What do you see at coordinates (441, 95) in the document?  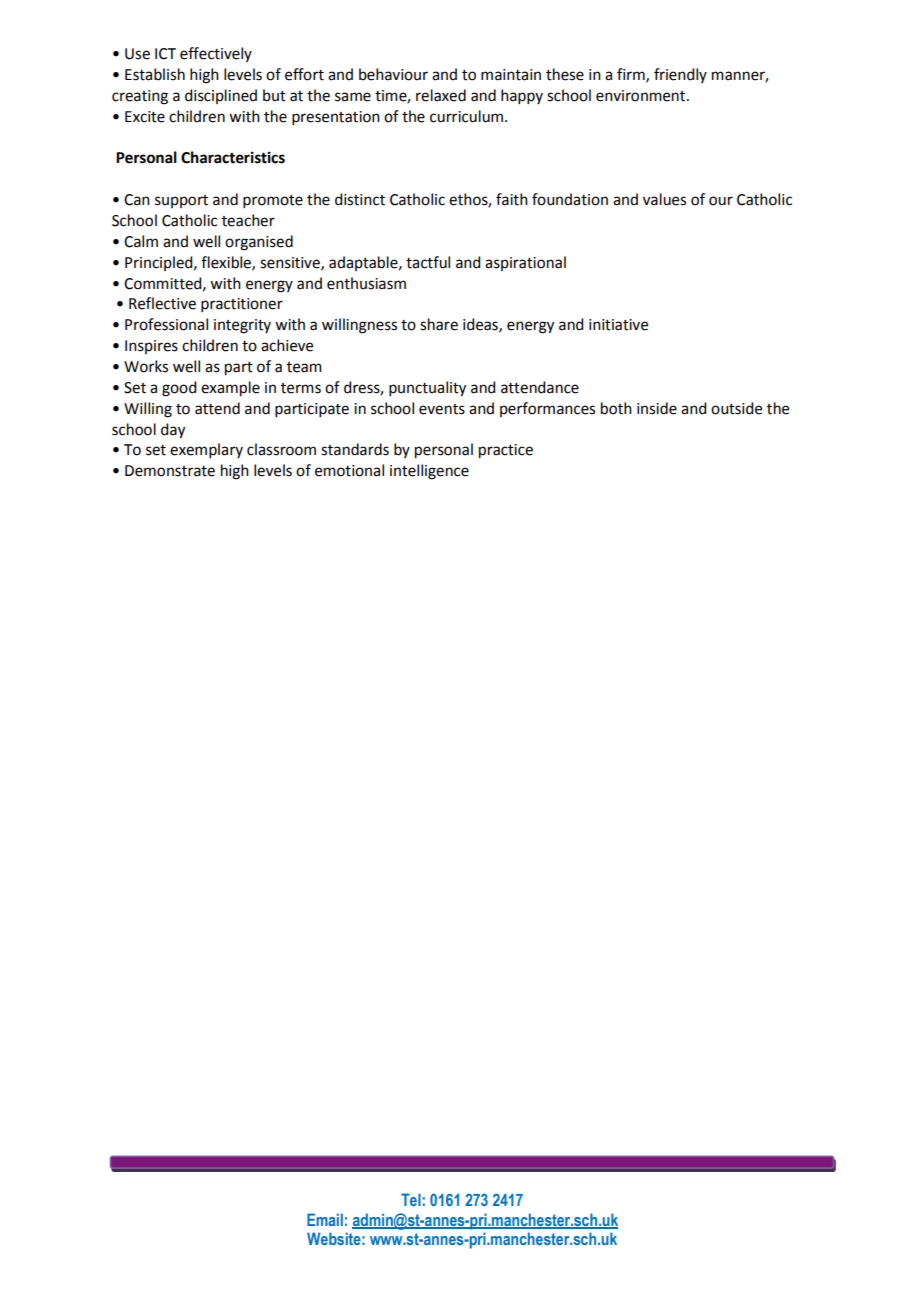 I see `relaxed` at bounding box center [441, 95].
